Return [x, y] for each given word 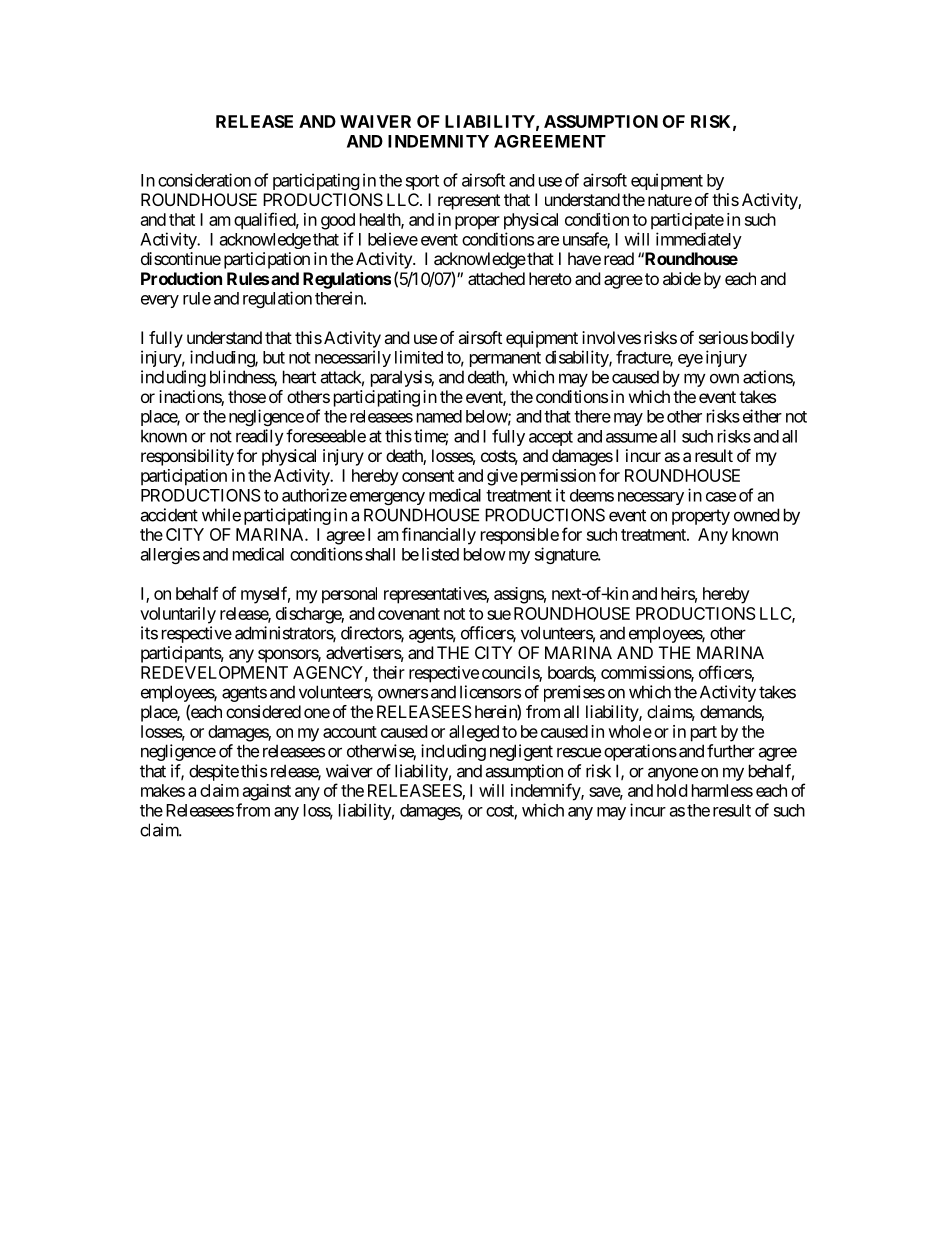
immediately [699, 240]
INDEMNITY [438, 141]
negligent [521, 752]
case [721, 497]
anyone [673, 774]
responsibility [187, 457]
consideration [204, 180]
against [267, 792]
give [502, 477]
